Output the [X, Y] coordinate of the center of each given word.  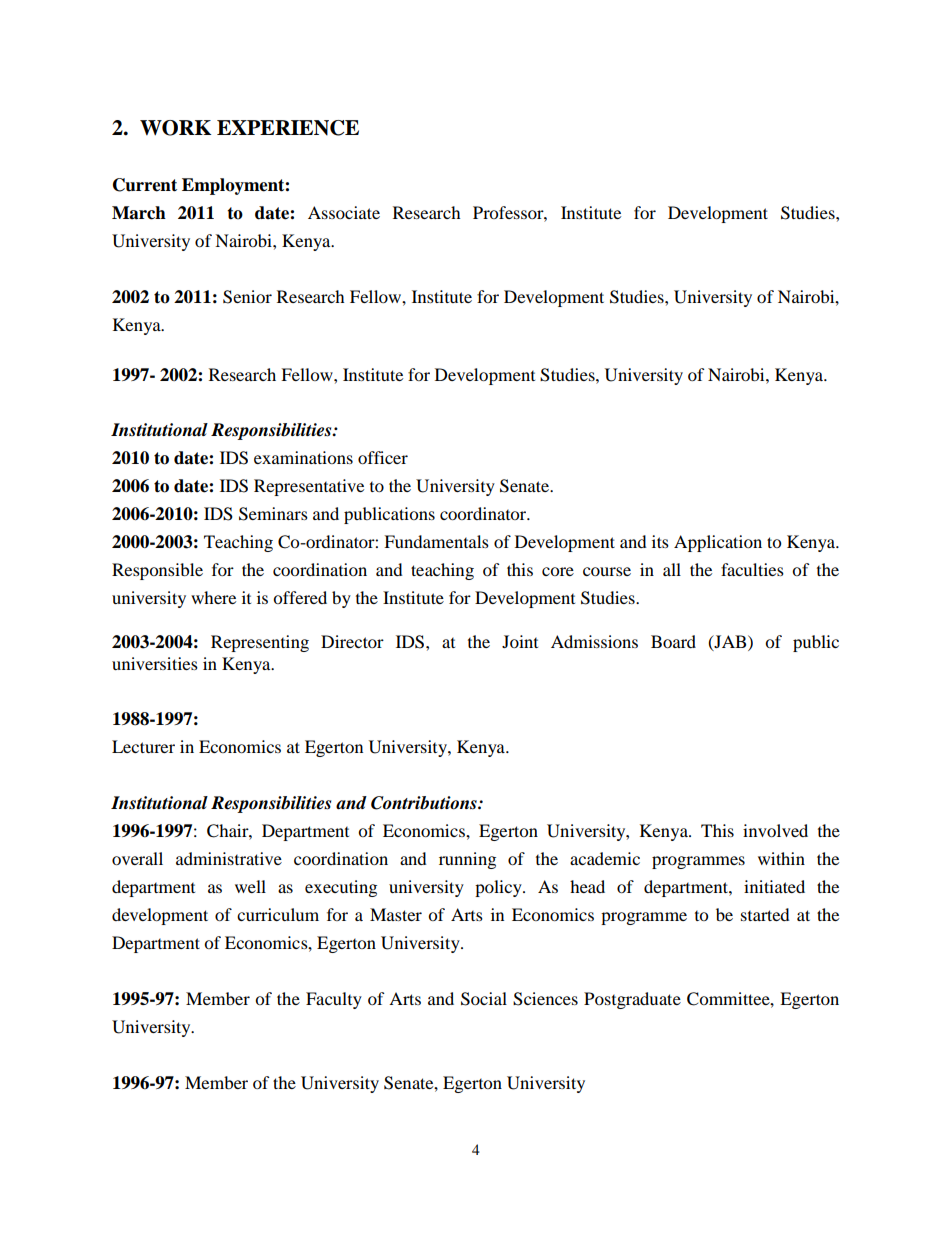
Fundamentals [436, 541]
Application [718, 543]
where [213, 597]
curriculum [278, 914]
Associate [344, 212]
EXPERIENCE [288, 128]
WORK [175, 128]
